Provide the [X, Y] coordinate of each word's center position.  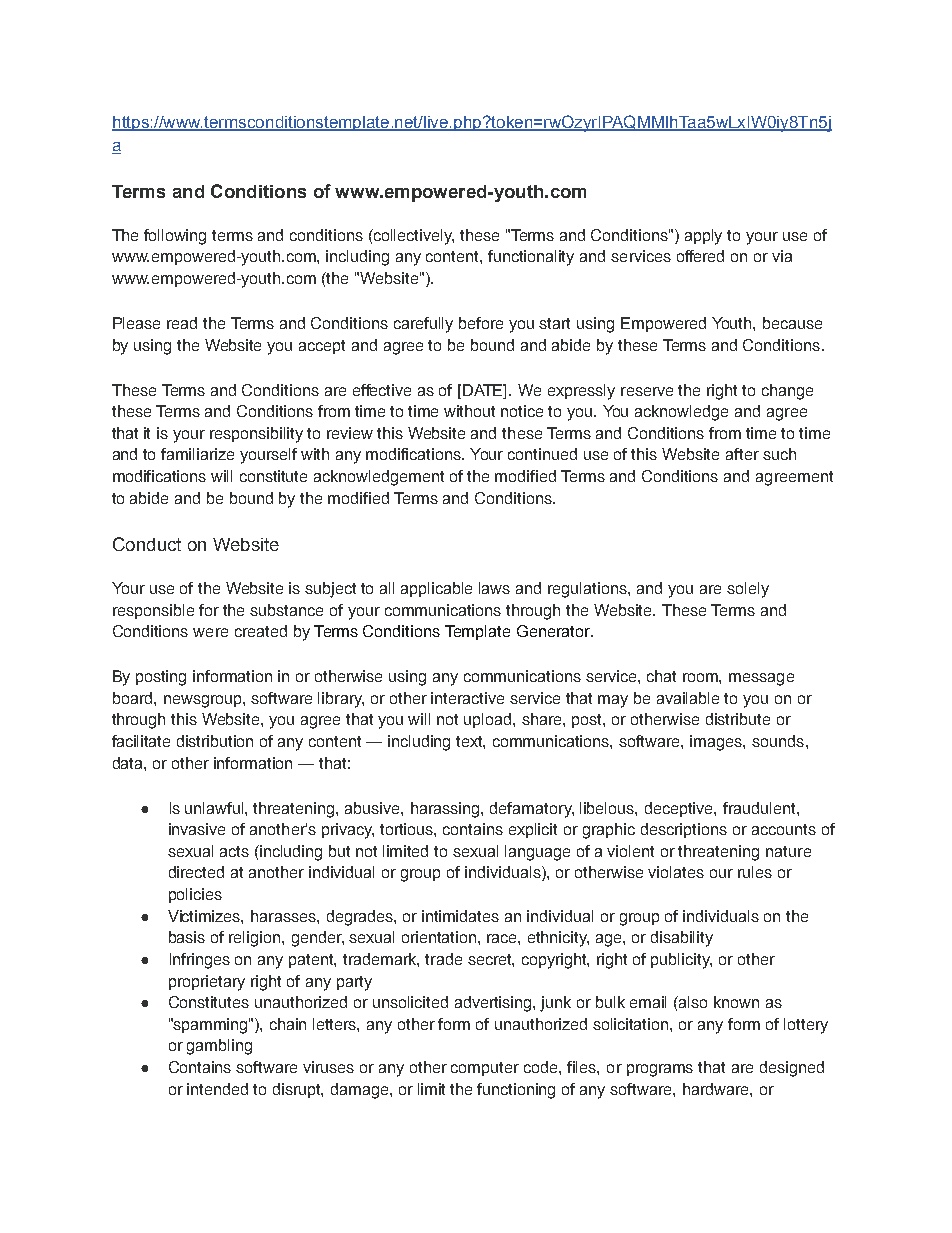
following [175, 237]
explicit [533, 830]
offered [700, 256]
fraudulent [760, 808]
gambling [219, 1047]
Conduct [147, 544]
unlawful [215, 808]
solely [748, 590]
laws [494, 588]
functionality [531, 258]
